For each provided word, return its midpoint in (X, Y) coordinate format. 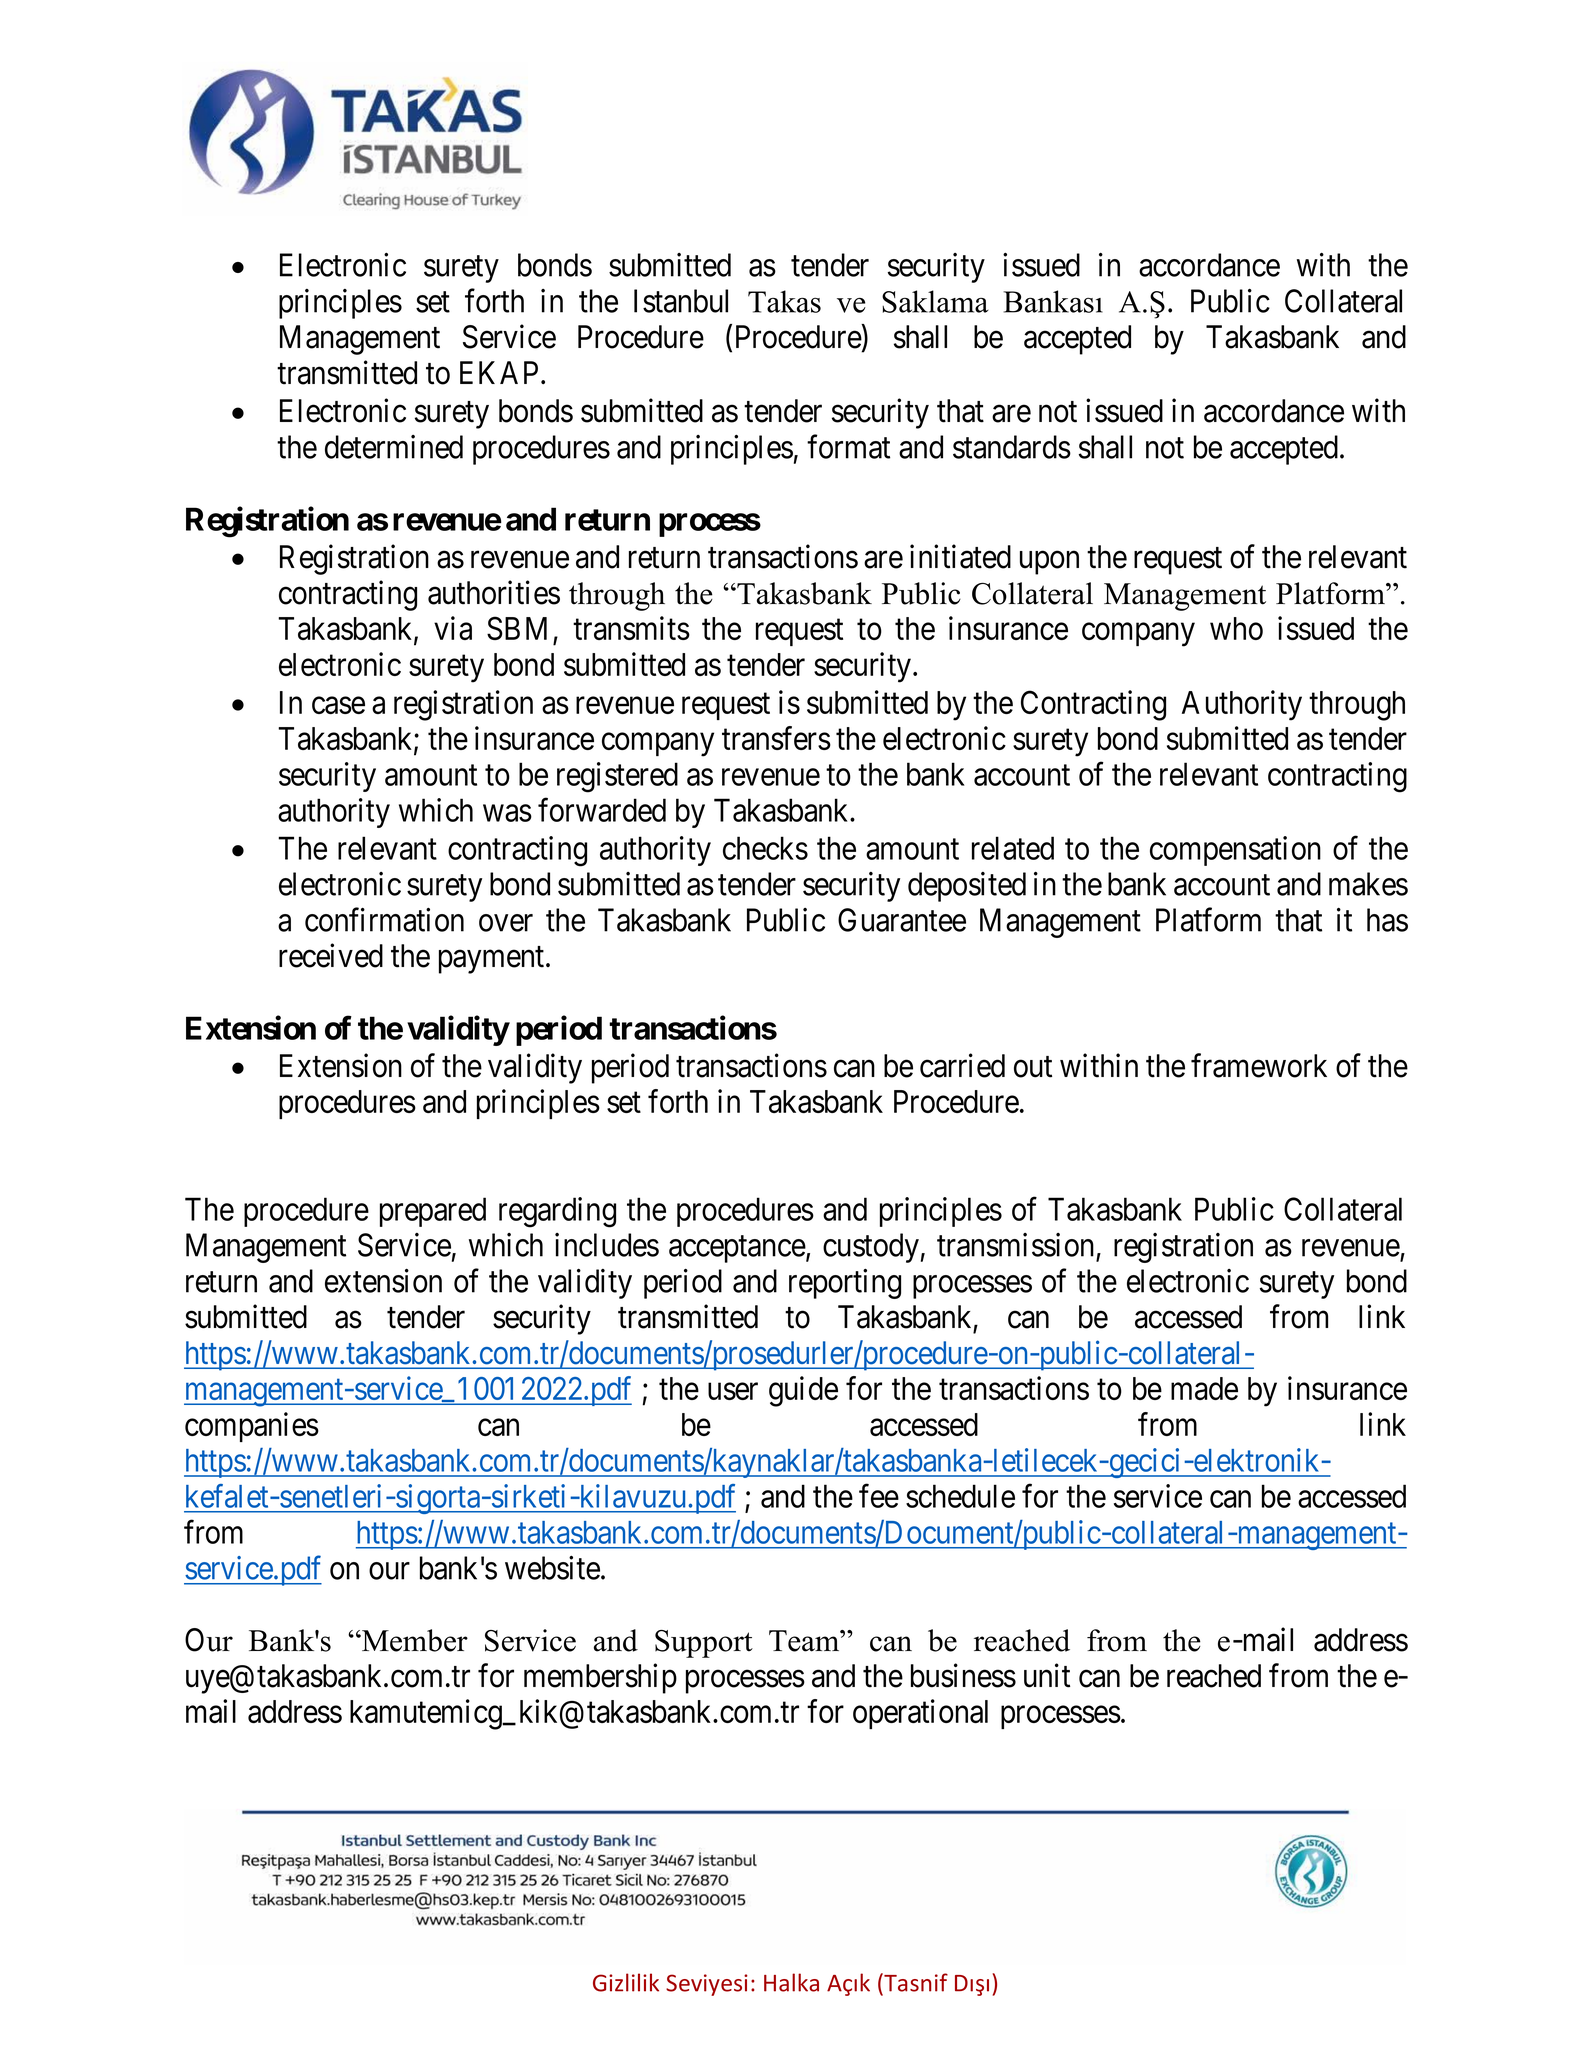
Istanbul (681, 301)
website (552, 1568)
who (1236, 628)
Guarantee (902, 920)
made (1204, 1388)
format (848, 447)
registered (617, 777)
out (1033, 1067)
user (733, 1391)
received (331, 955)
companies (252, 1427)
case (338, 705)
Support (704, 1644)
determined (394, 447)
